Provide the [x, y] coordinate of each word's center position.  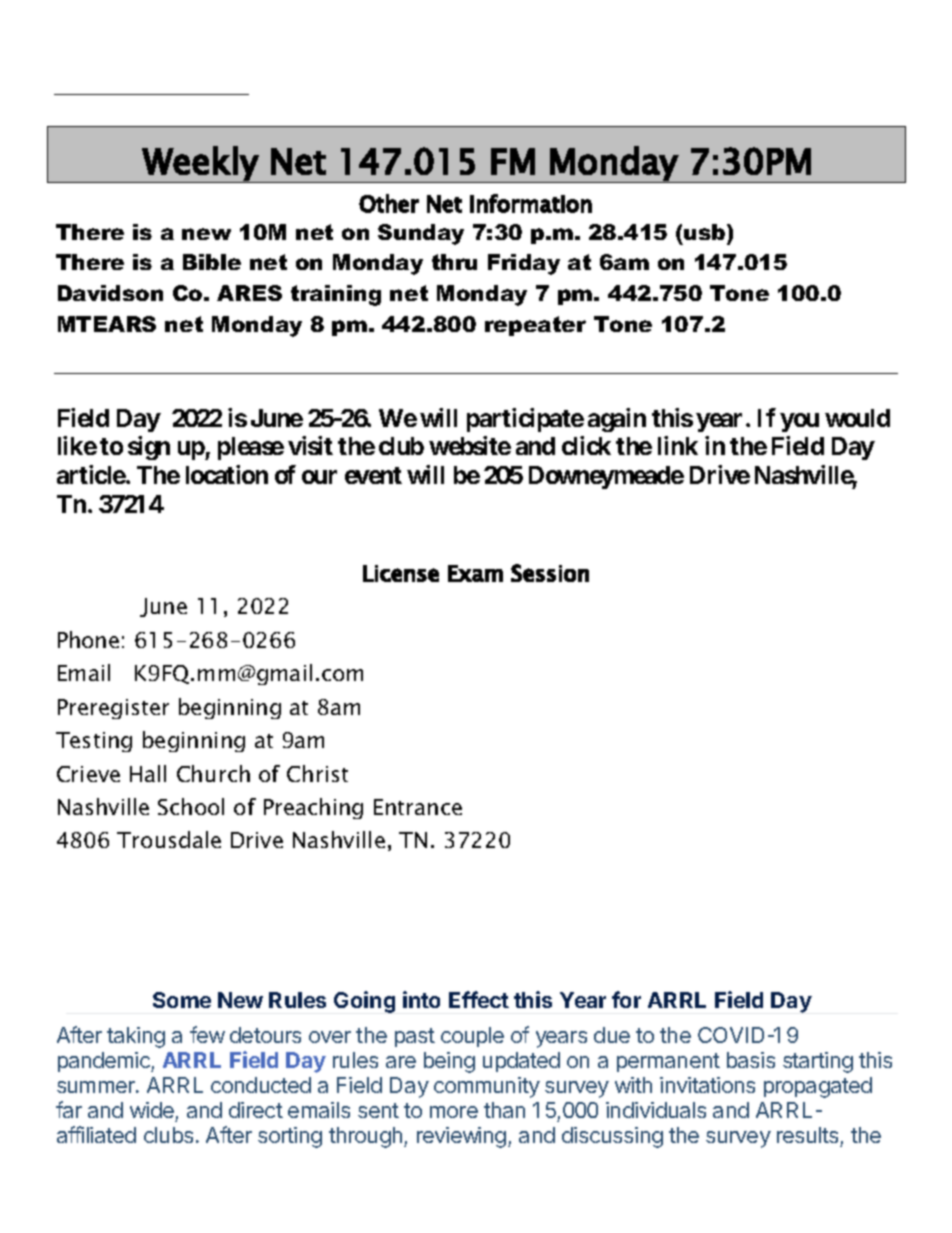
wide [152, 1110]
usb [706, 232]
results [807, 1135]
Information [531, 203]
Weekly [200, 164]
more [454, 1112]
